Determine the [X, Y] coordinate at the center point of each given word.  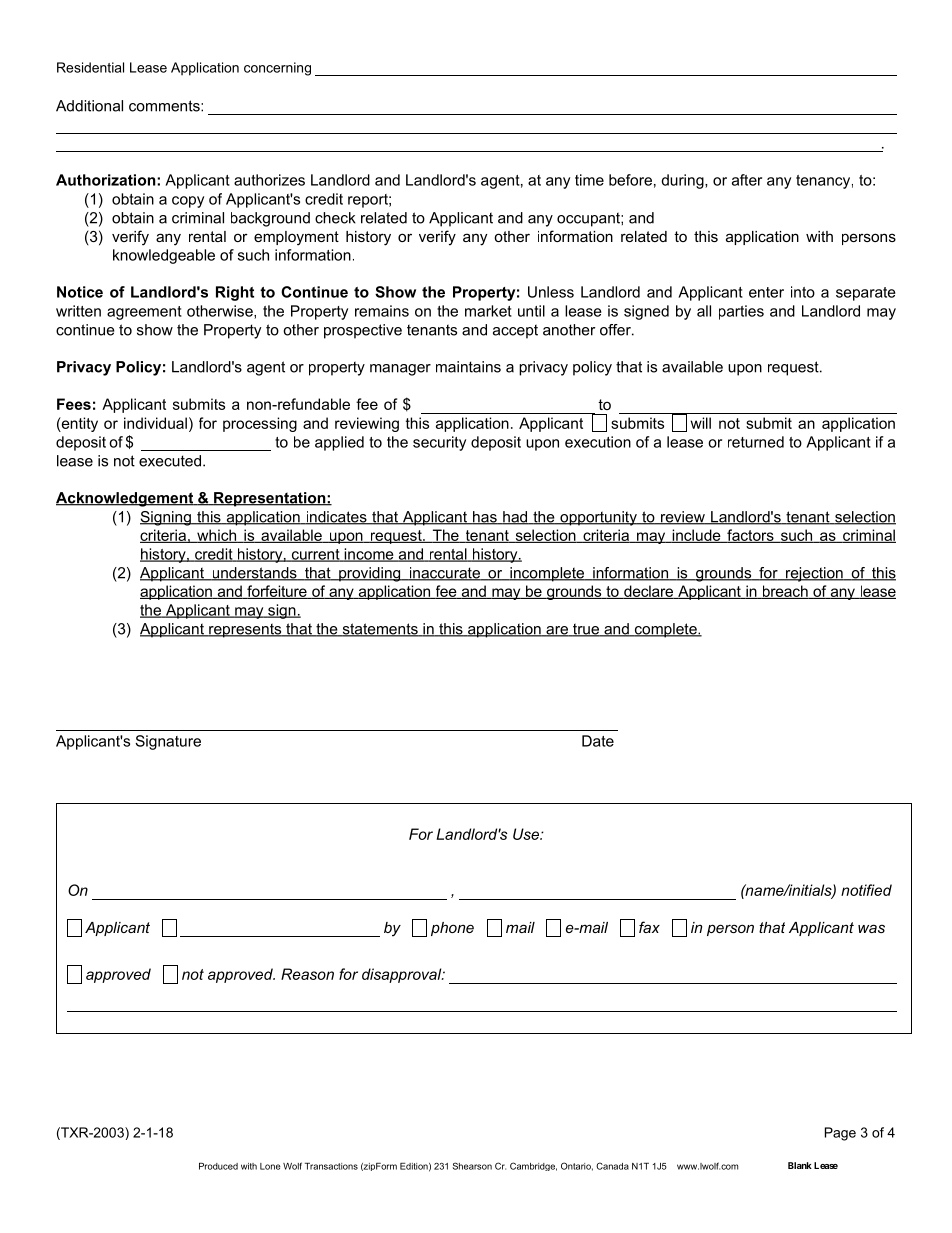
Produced [218, 1166]
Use [527, 834]
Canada [612, 1166]
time [589, 180]
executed [170, 461]
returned [756, 442]
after [747, 180]
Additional [89, 106]
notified [866, 890]
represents [245, 630]
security [439, 443]
